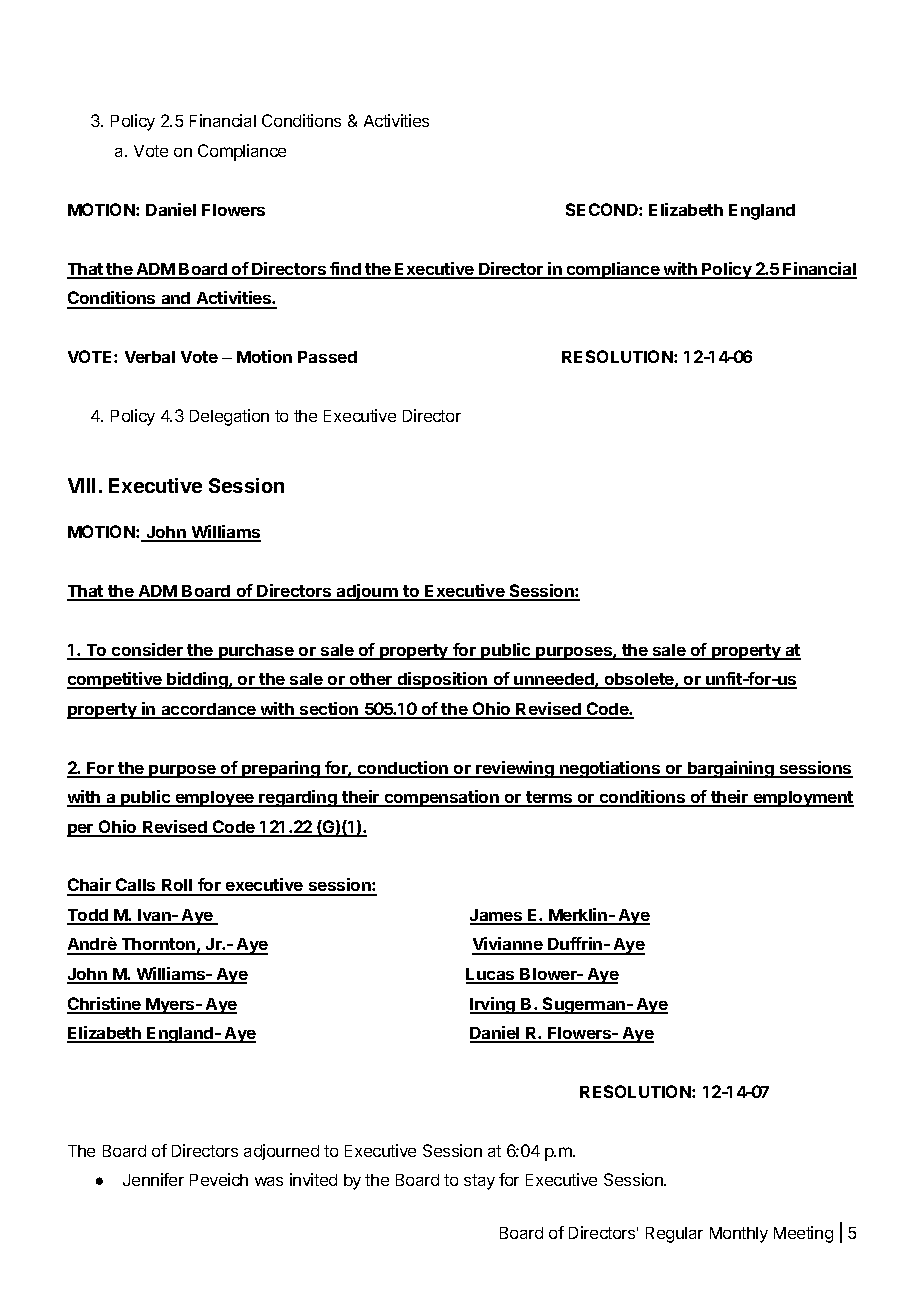  Describe the element at coordinates (603, 209) in the document. I see `SECOND` at that location.
